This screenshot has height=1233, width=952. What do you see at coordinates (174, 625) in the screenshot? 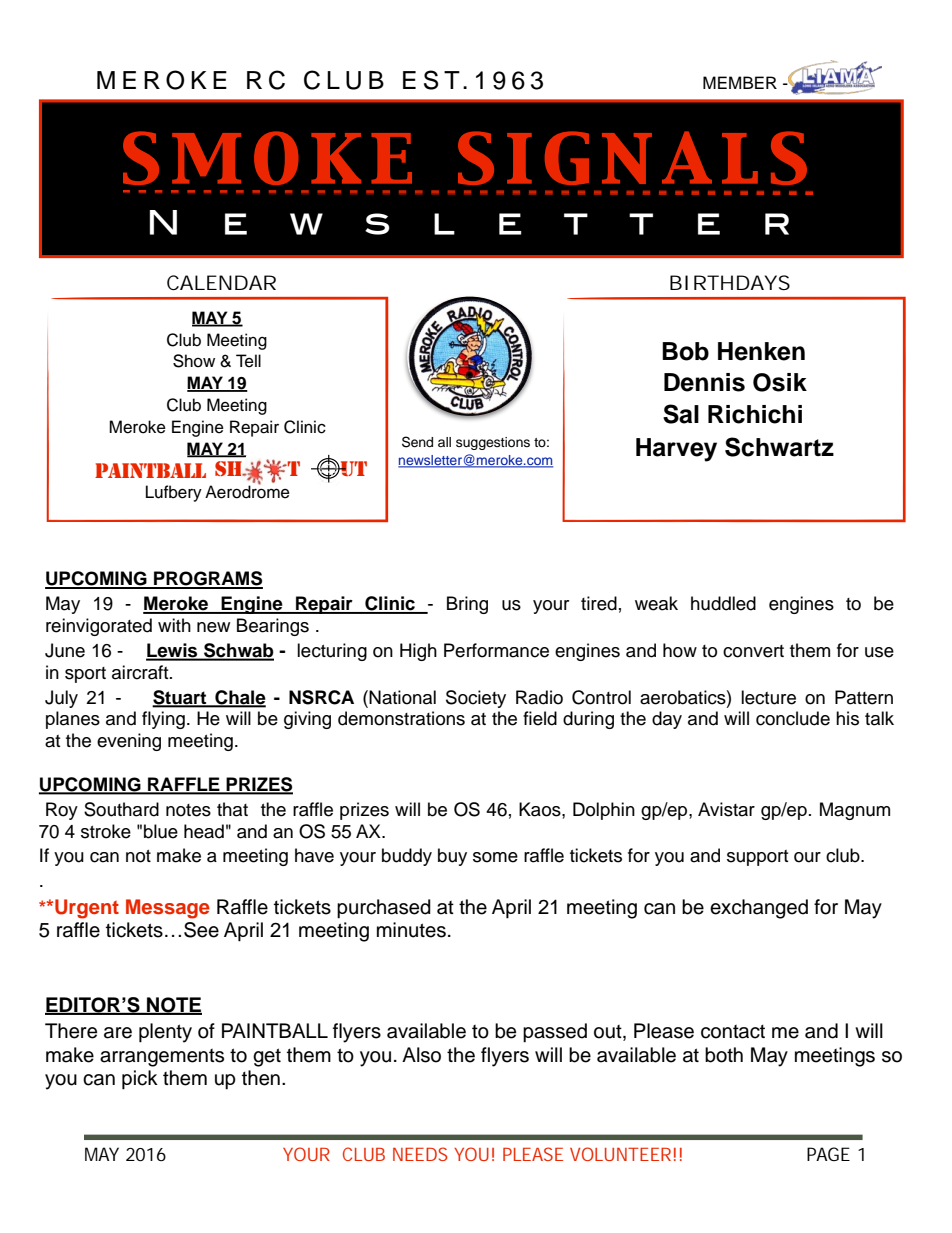
I see `with` at bounding box center [174, 625].
